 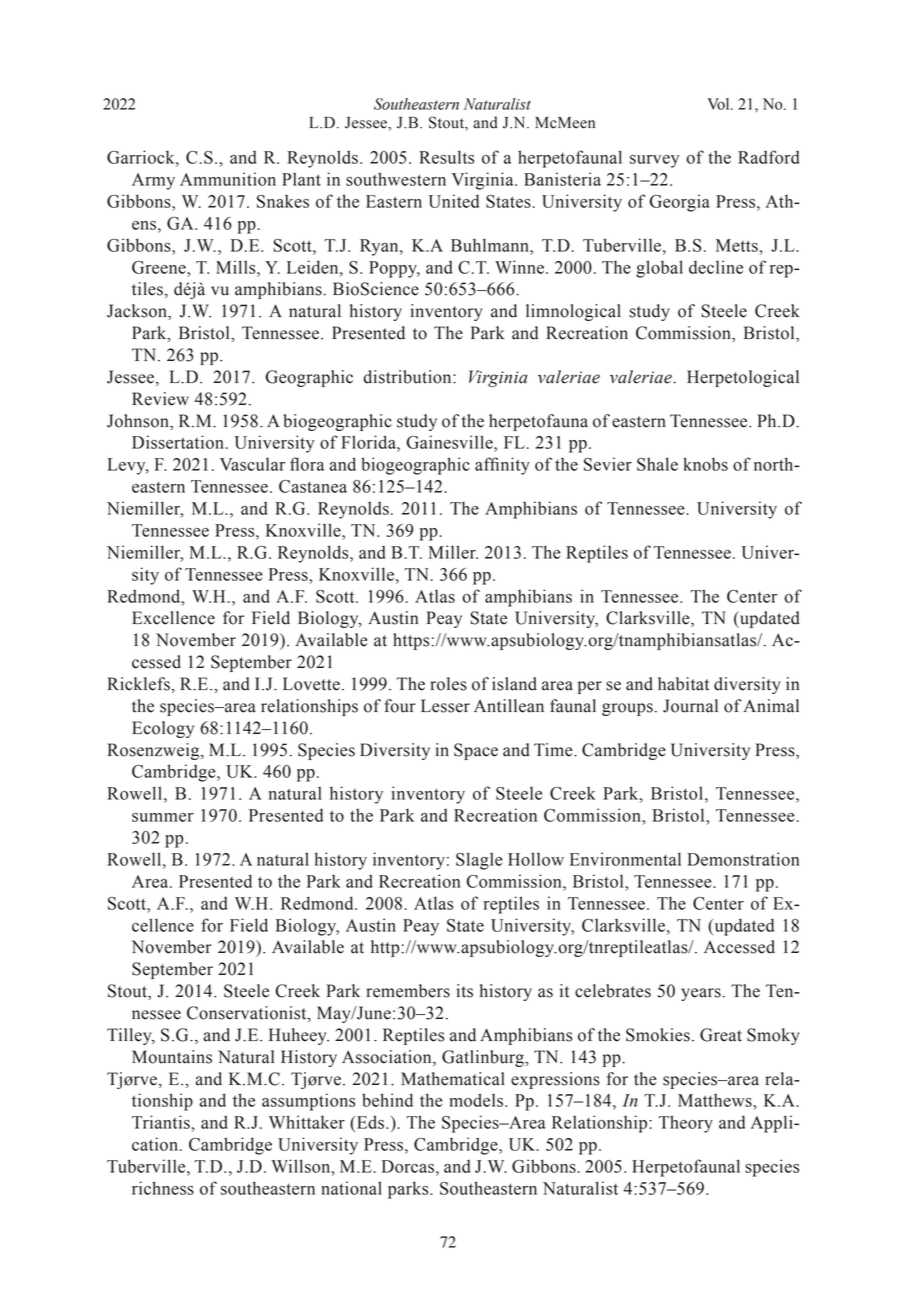 I want to click on summer, so click(x=163, y=817).
